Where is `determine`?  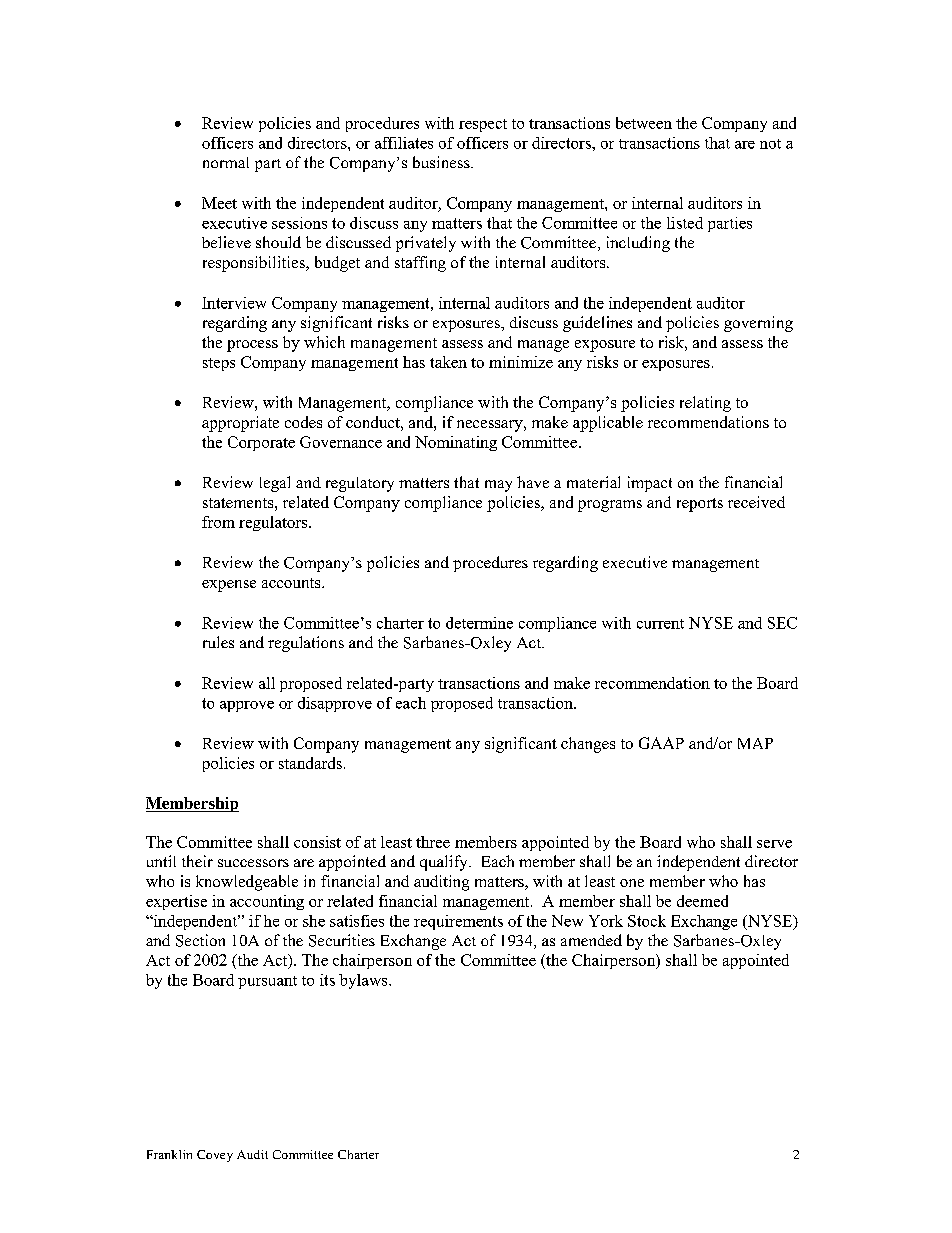 determine is located at coordinates (479, 623).
